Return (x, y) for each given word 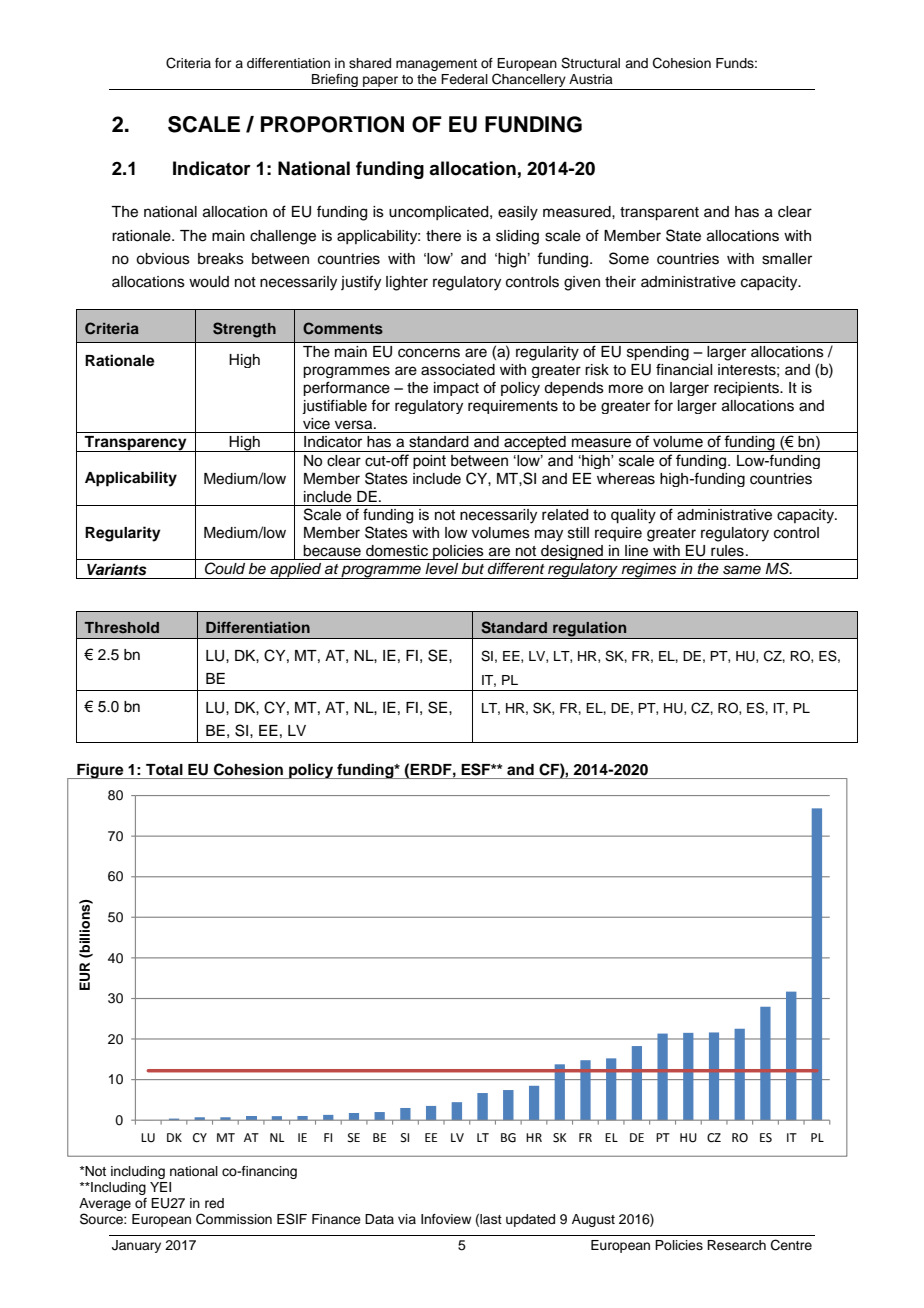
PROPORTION (332, 124)
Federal (464, 79)
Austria (591, 79)
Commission (234, 1219)
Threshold (122, 627)
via (407, 1219)
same (742, 570)
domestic (397, 551)
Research (736, 1245)
